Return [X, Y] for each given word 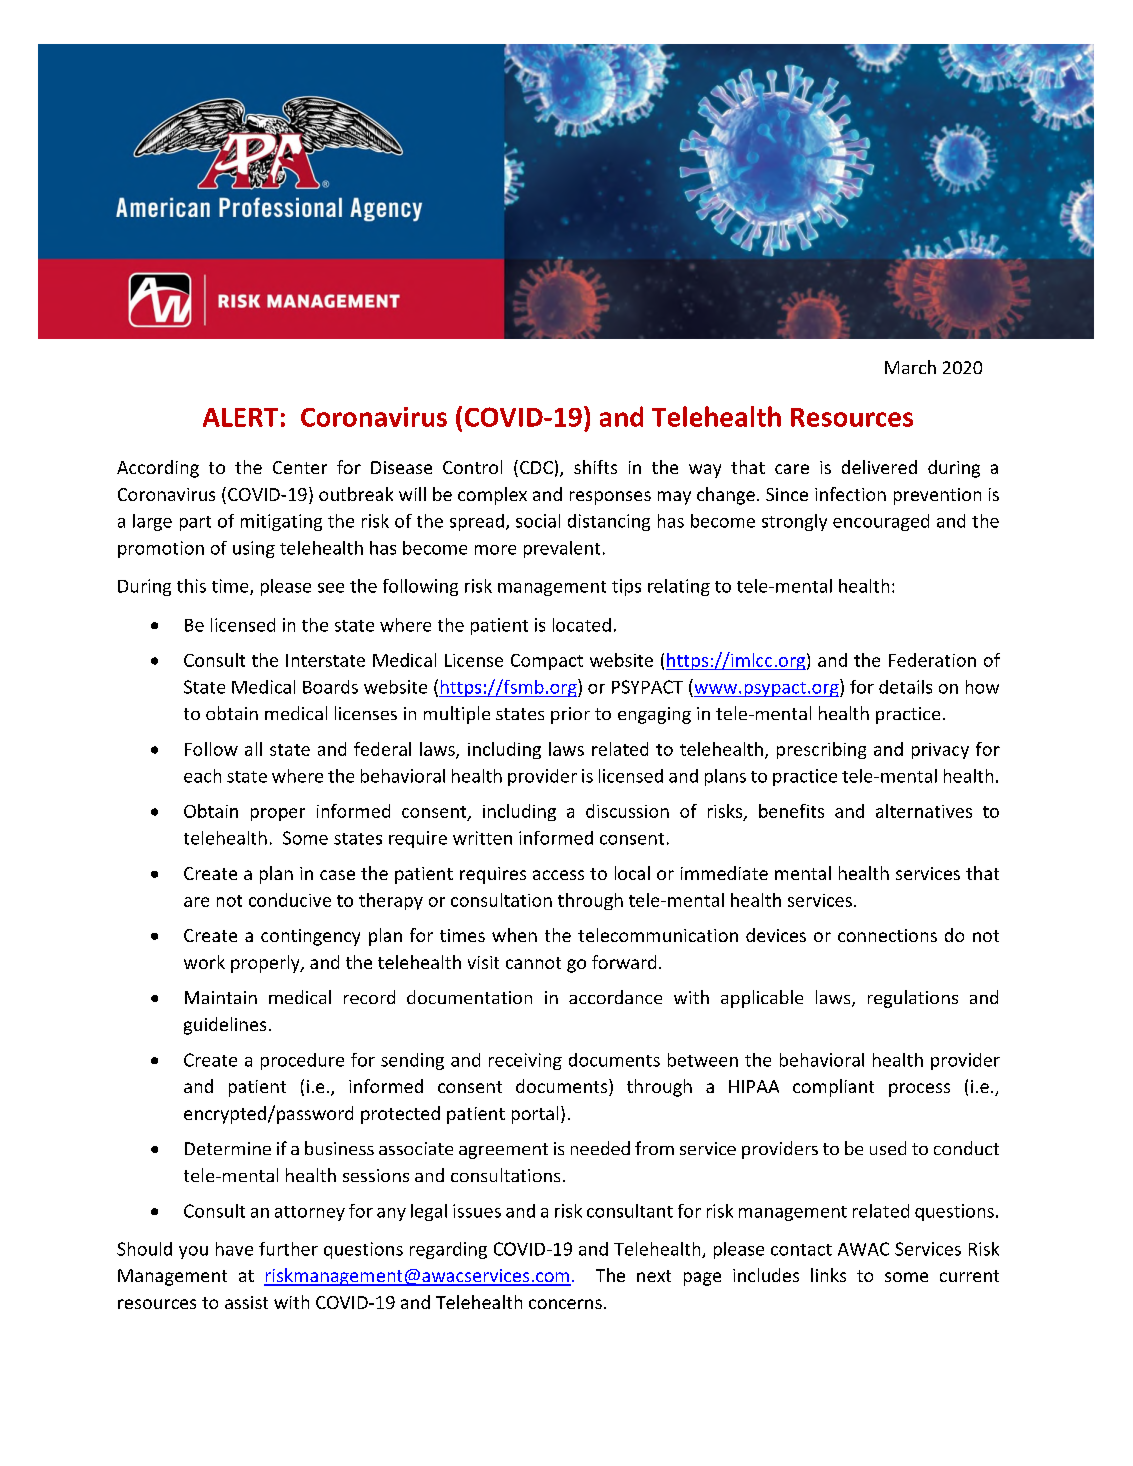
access [558, 875]
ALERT [240, 417]
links [828, 1275]
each [202, 776]
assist [246, 1302]
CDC [536, 467]
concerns [565, 1304]
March [910, 367]
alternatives [924, 811]
